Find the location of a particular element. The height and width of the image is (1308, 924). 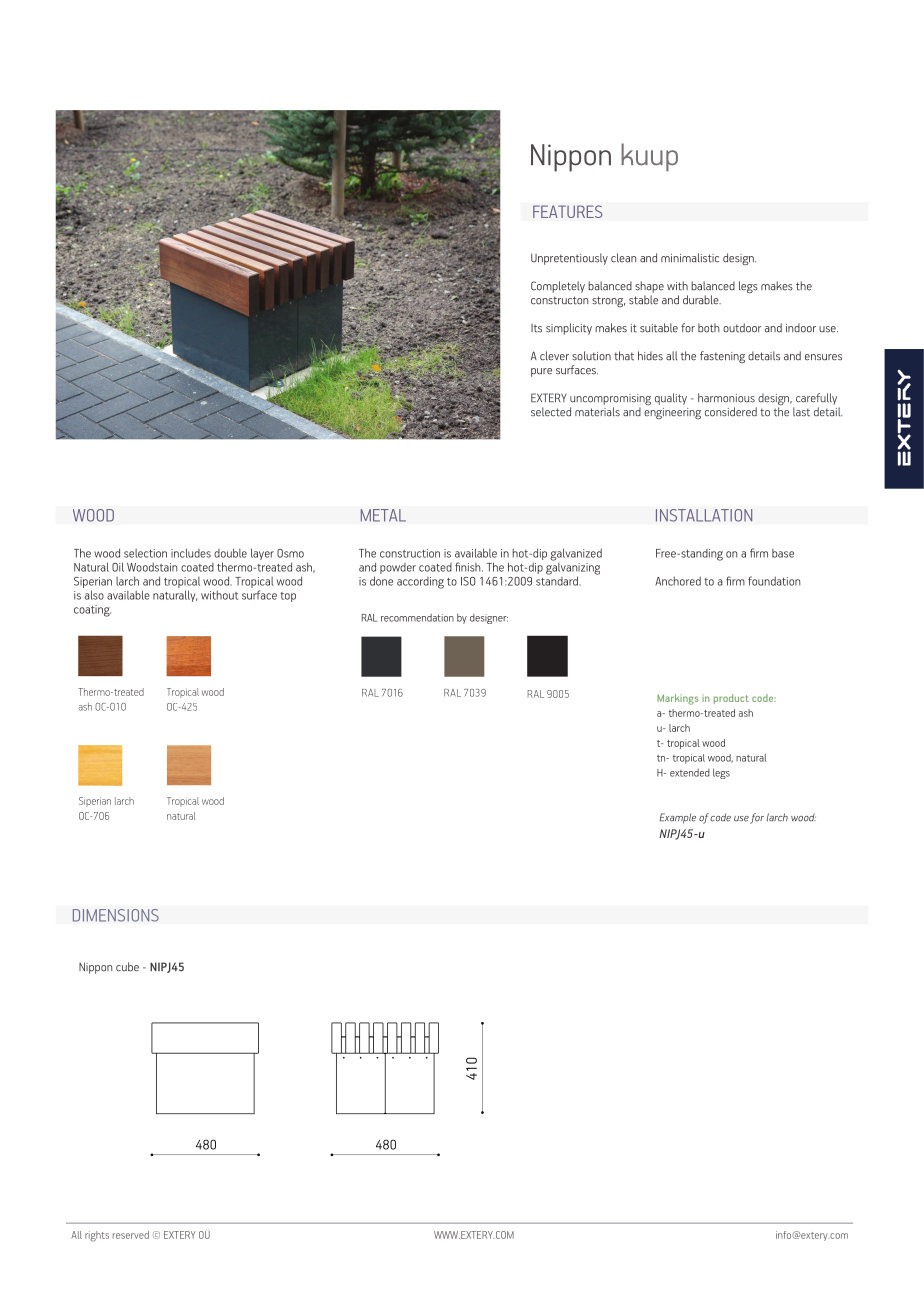

includes is located at coordinates (191, 553).
